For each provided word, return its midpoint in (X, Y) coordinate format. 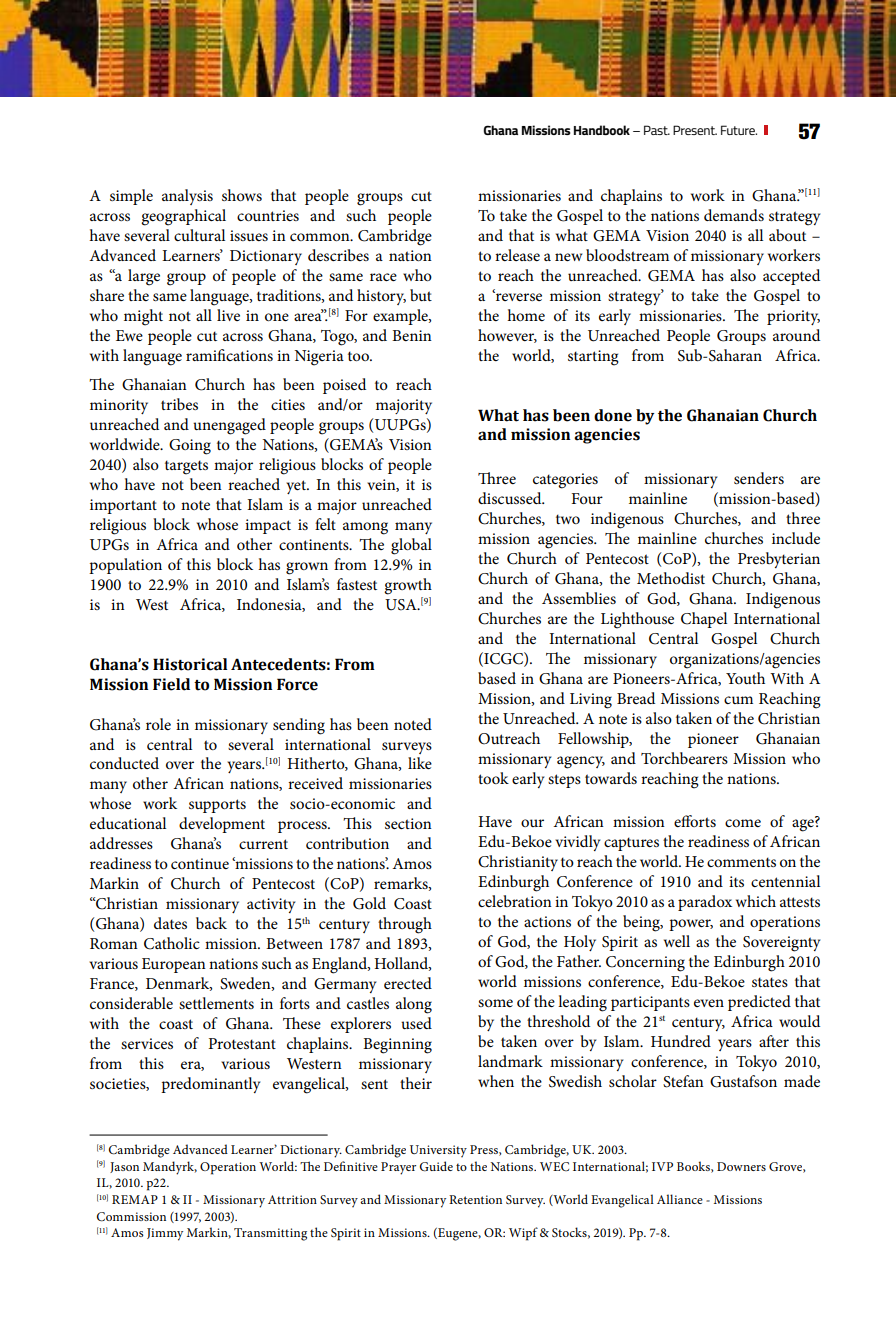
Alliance (680, 1199)
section (408, 823)
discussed (511, 498)
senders (759, 478)
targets (186, 467)
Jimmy (165, 1234)
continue (200, 863)
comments (741, 862)
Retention (475, 1199)
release (517, 255)
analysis (187, 197)
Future (739, 130)
